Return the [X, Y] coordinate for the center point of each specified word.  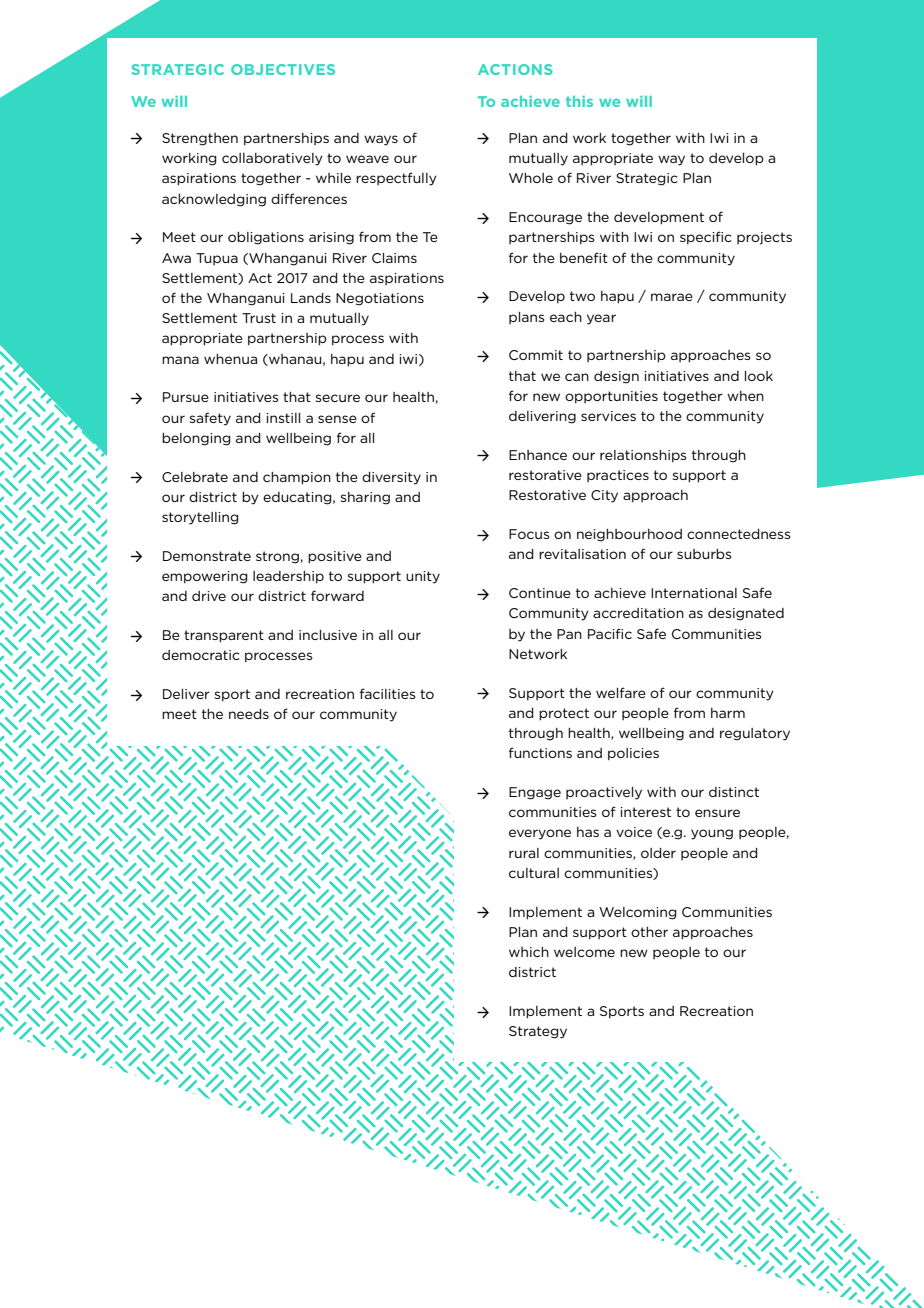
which [529, 952]
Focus [529, 534]
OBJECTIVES [283, 69]
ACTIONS [515, 69]
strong [278, 557]
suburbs [704, 554]
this [579, 101]
